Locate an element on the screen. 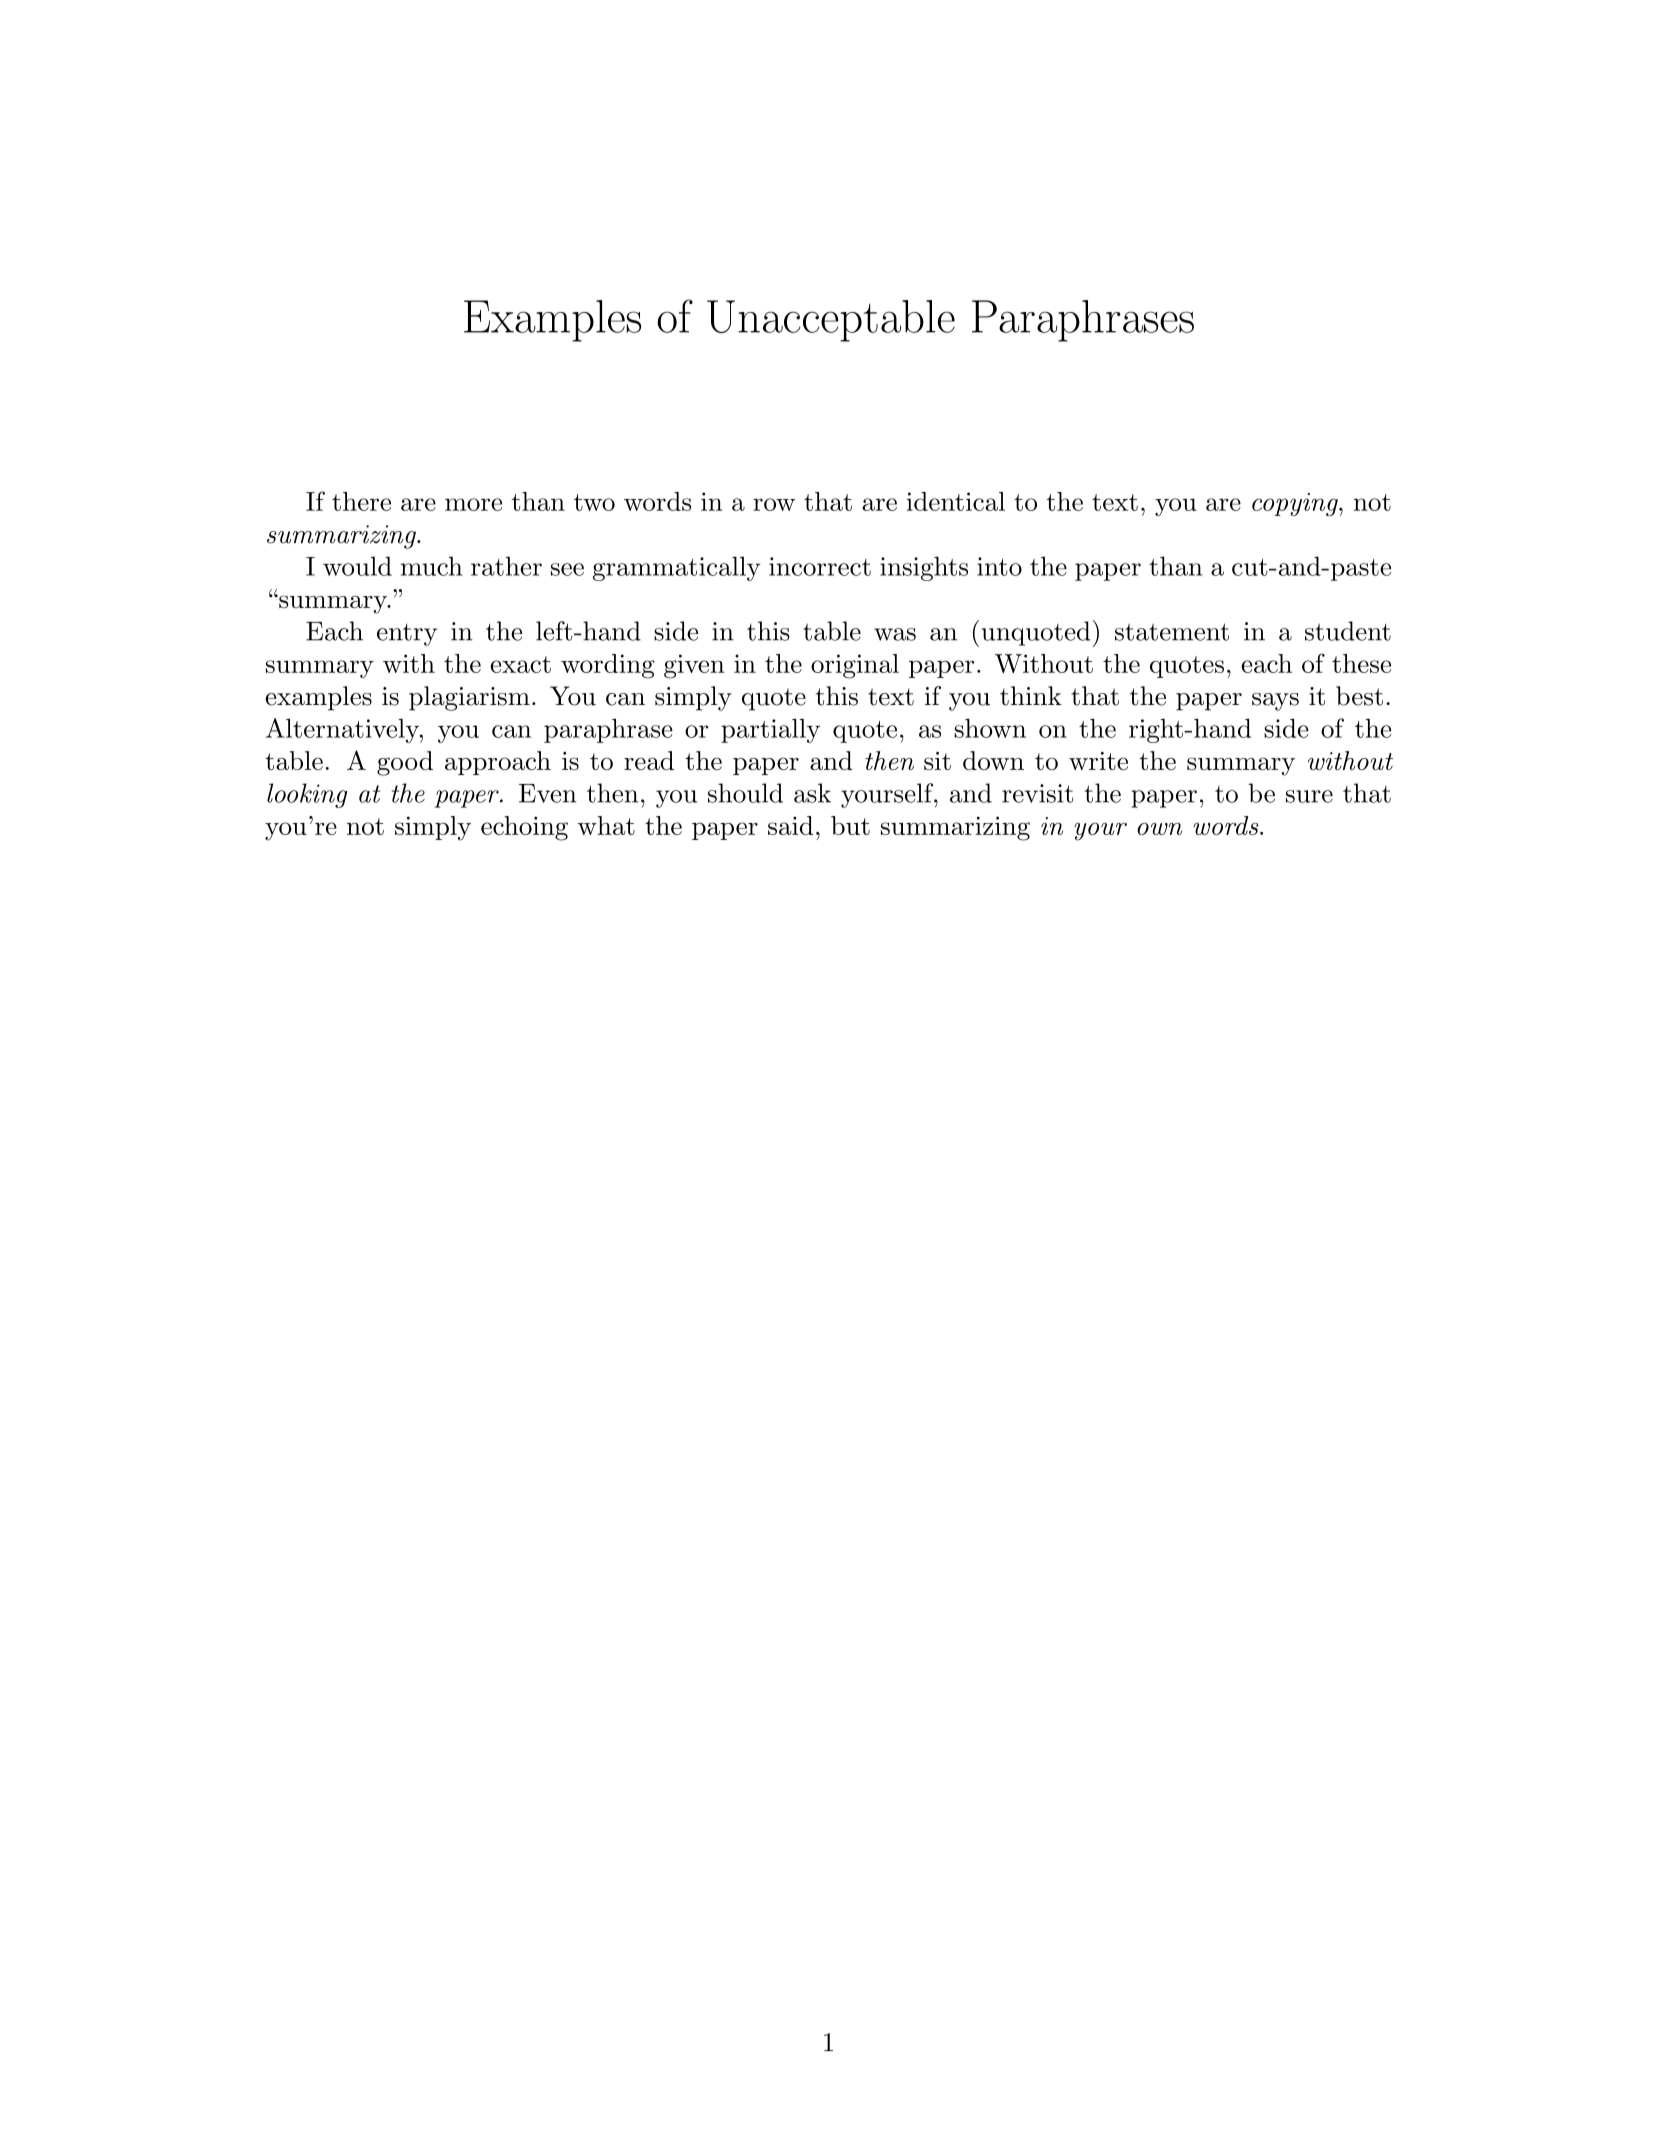 This screenshot has width=1659, height=2147. more is located at coordinates (473, 504).
